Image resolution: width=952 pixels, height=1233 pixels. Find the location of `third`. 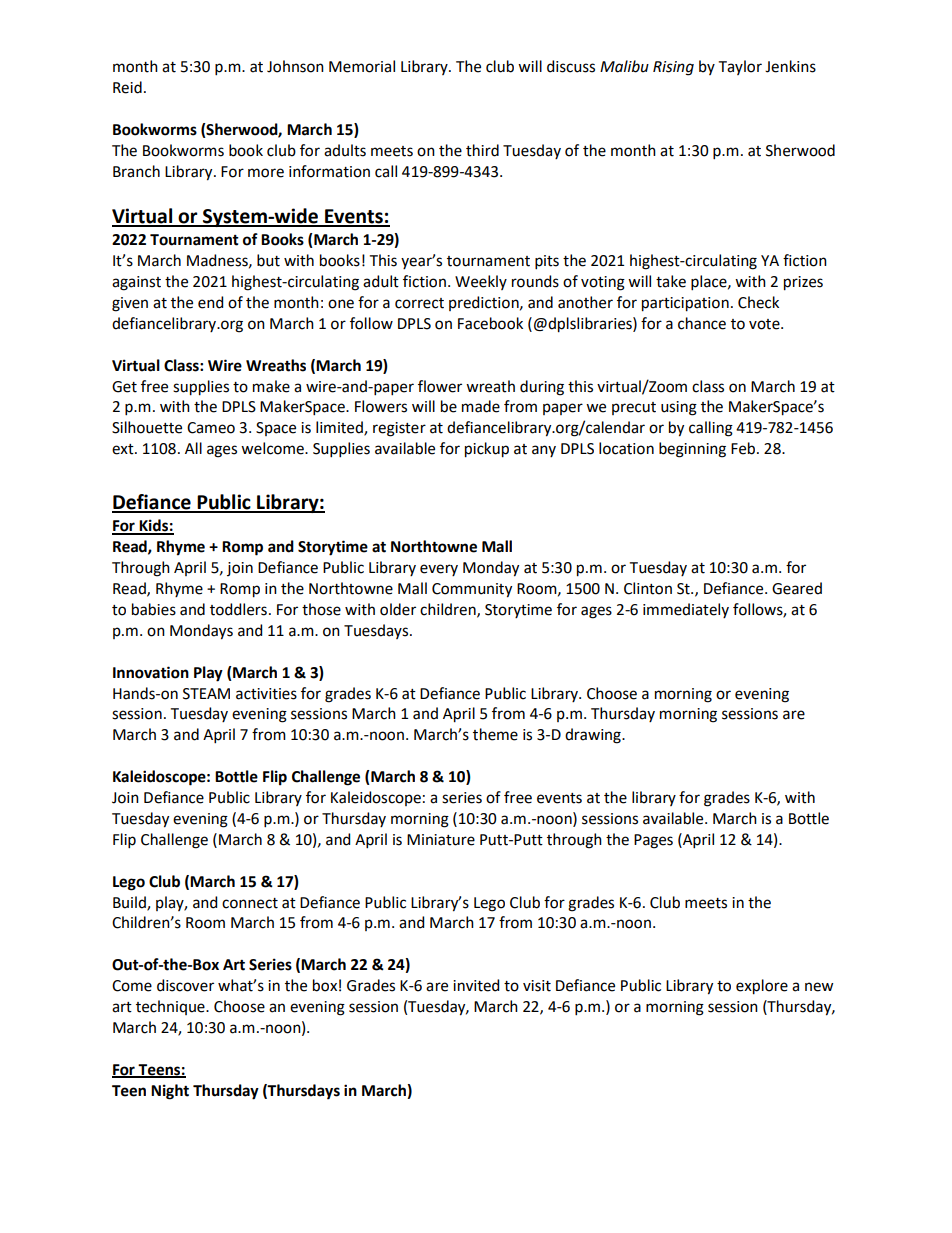

third is located at coordinates (482, 150).
